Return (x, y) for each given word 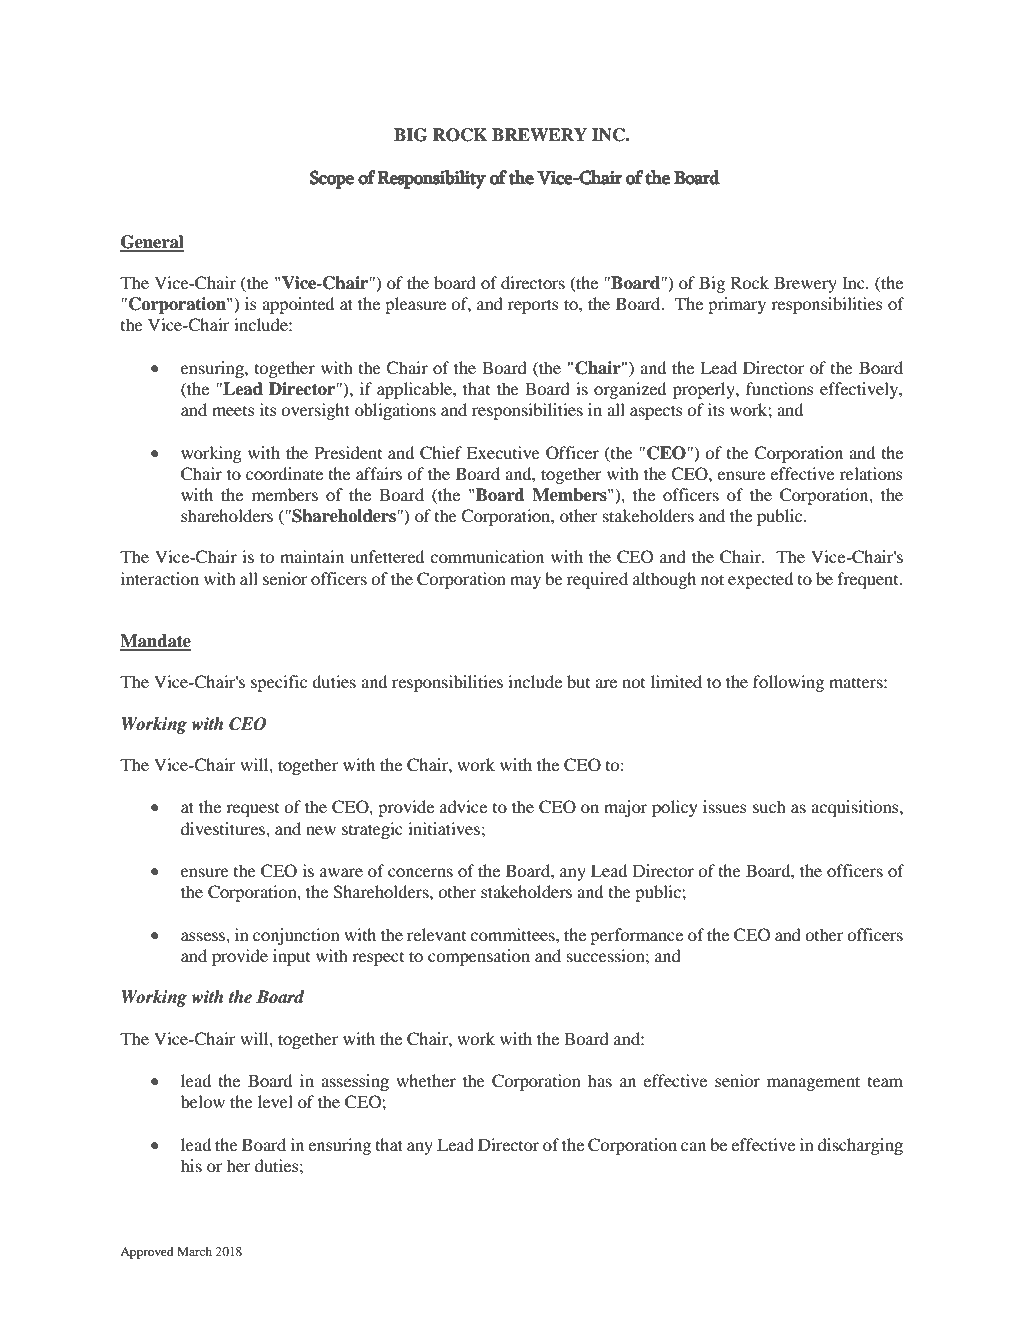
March (194, 1251)
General (152, 243)
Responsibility (432, 179)
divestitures (224, 828)
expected (760, 580)
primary (737, 305)
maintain (312, 556)
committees (513, 934)
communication (487, 556)
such (769, 806)
